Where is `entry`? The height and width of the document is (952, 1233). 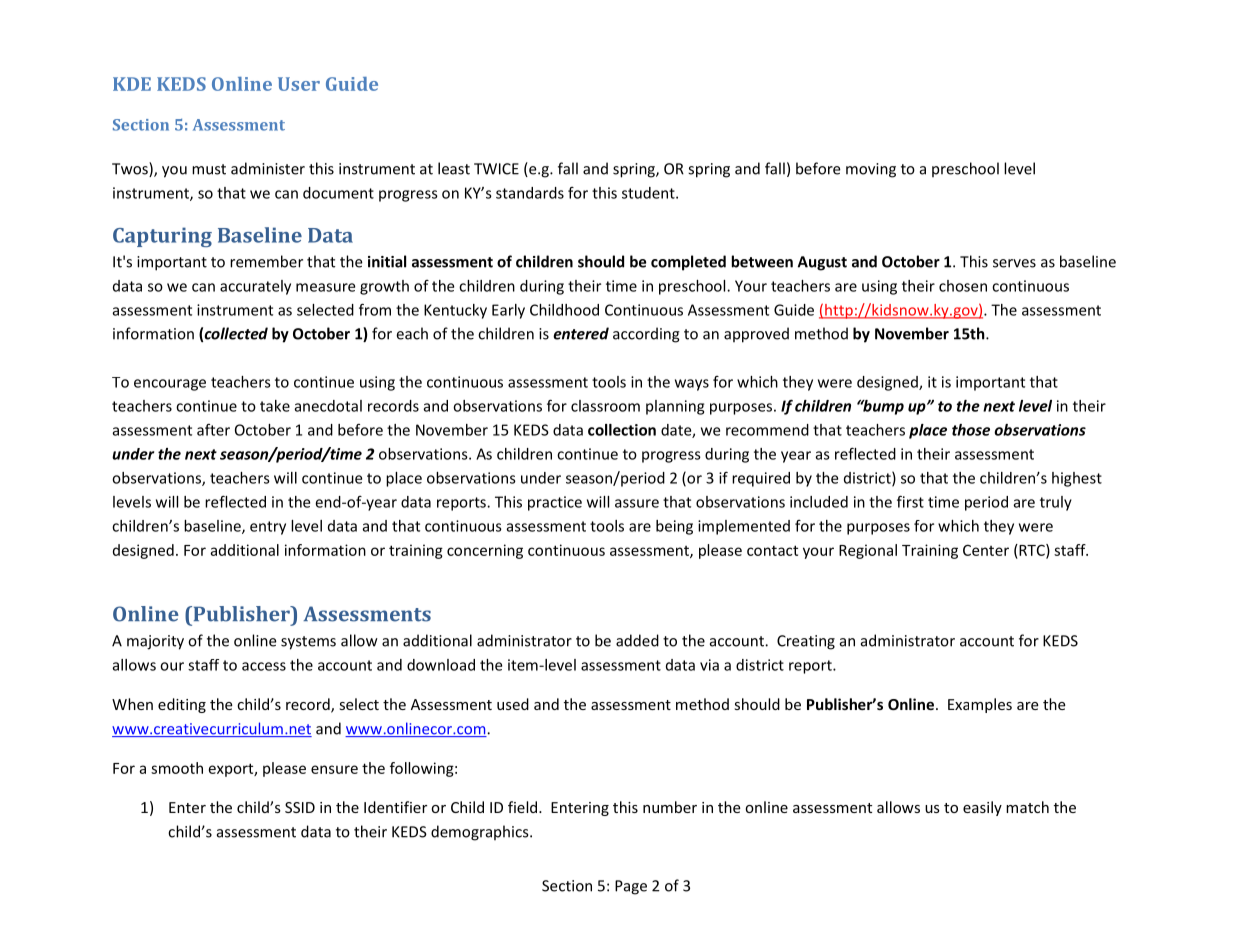 entry is located at coordinates (268, 528).
